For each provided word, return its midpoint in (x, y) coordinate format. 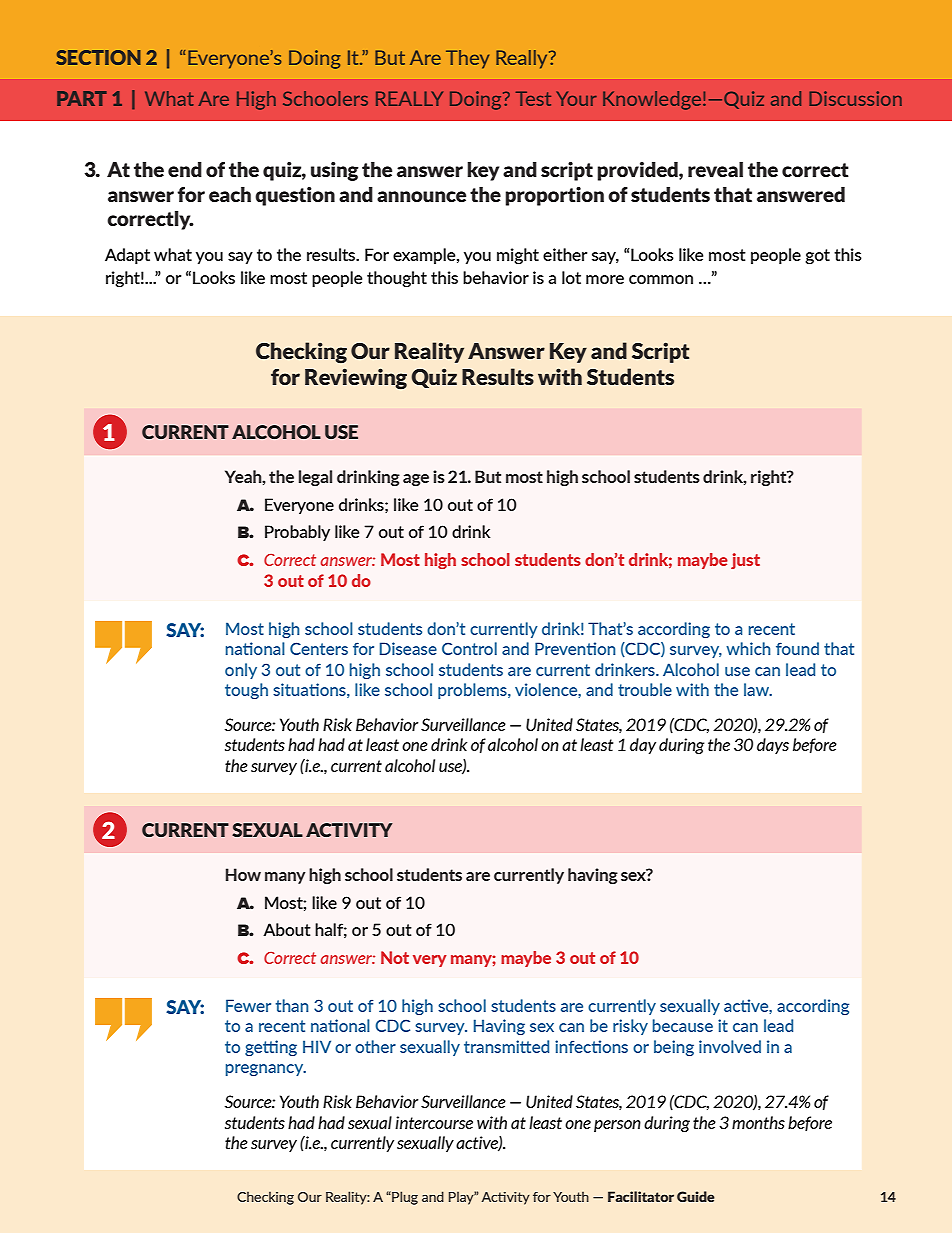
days (773, 746)
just (745, 561)
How (243, 874)
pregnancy (266, 1070)
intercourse (434, 1122)
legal (315, 478)
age (416, 480)
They (467, 59)
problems (473, 691)
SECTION (98, 57)
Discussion (855, 98)
